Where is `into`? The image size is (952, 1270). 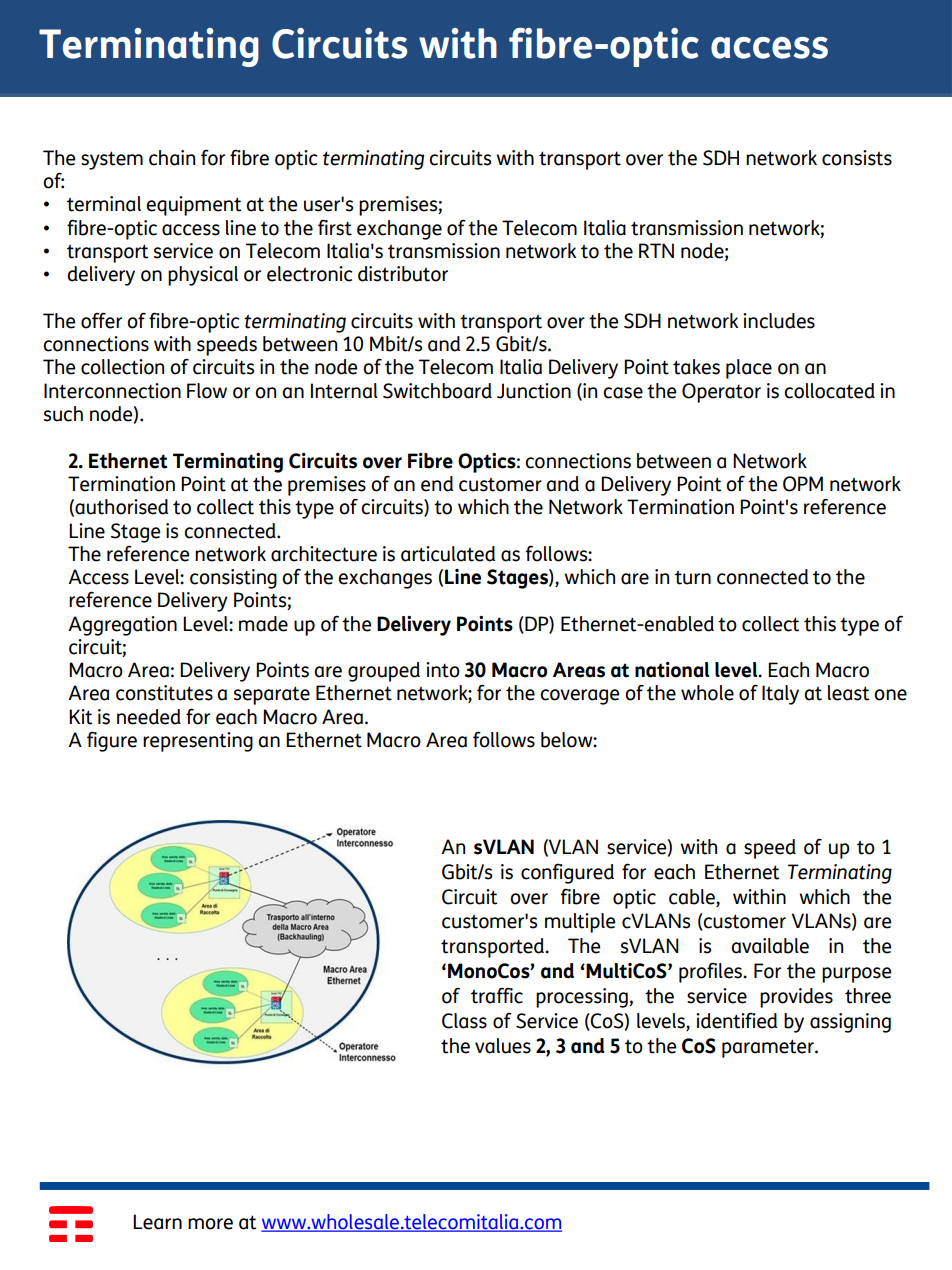 into is located at coordinates (443, 670).
